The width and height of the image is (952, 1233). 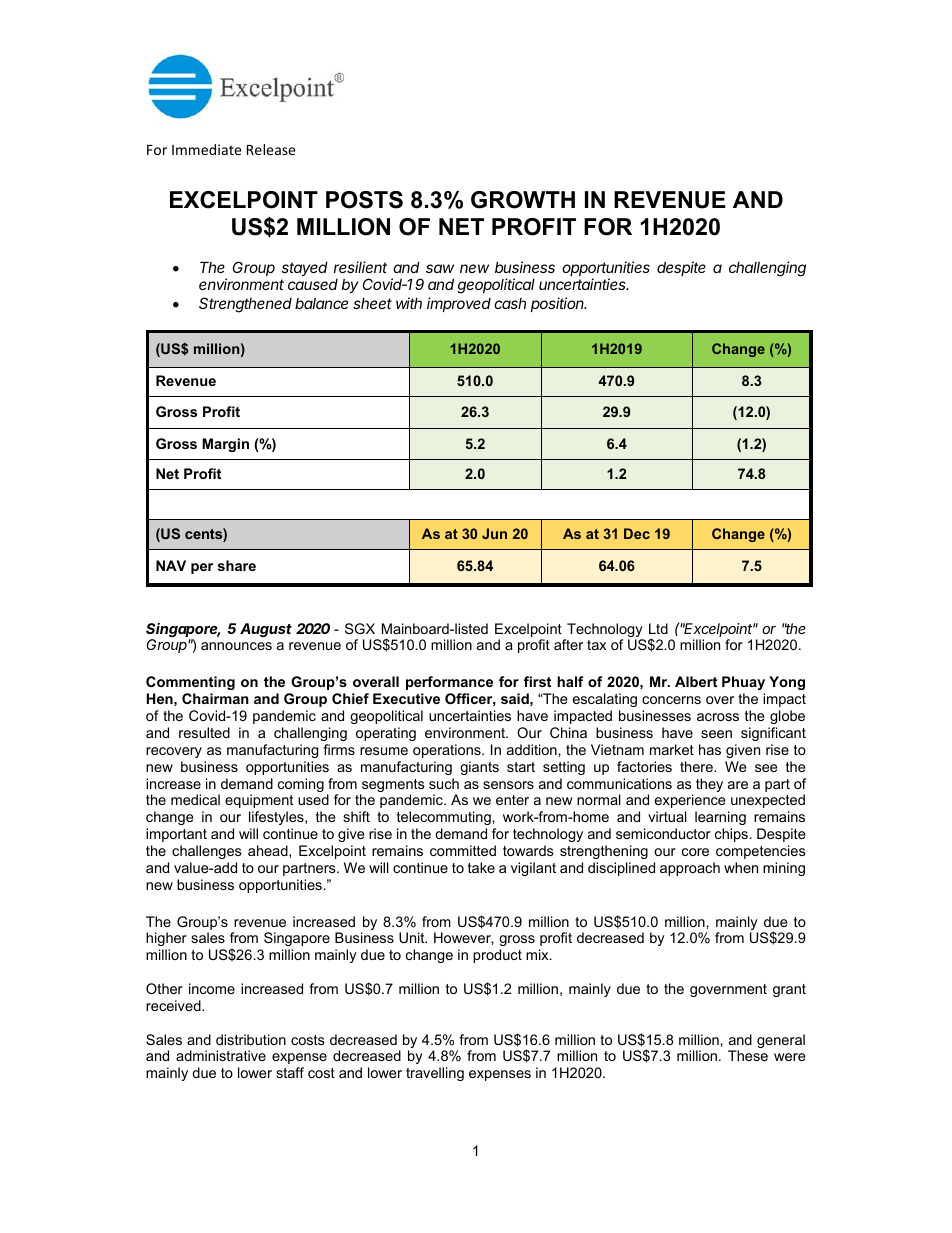 I want to click on distribution, so click(x=251, y=1039).
